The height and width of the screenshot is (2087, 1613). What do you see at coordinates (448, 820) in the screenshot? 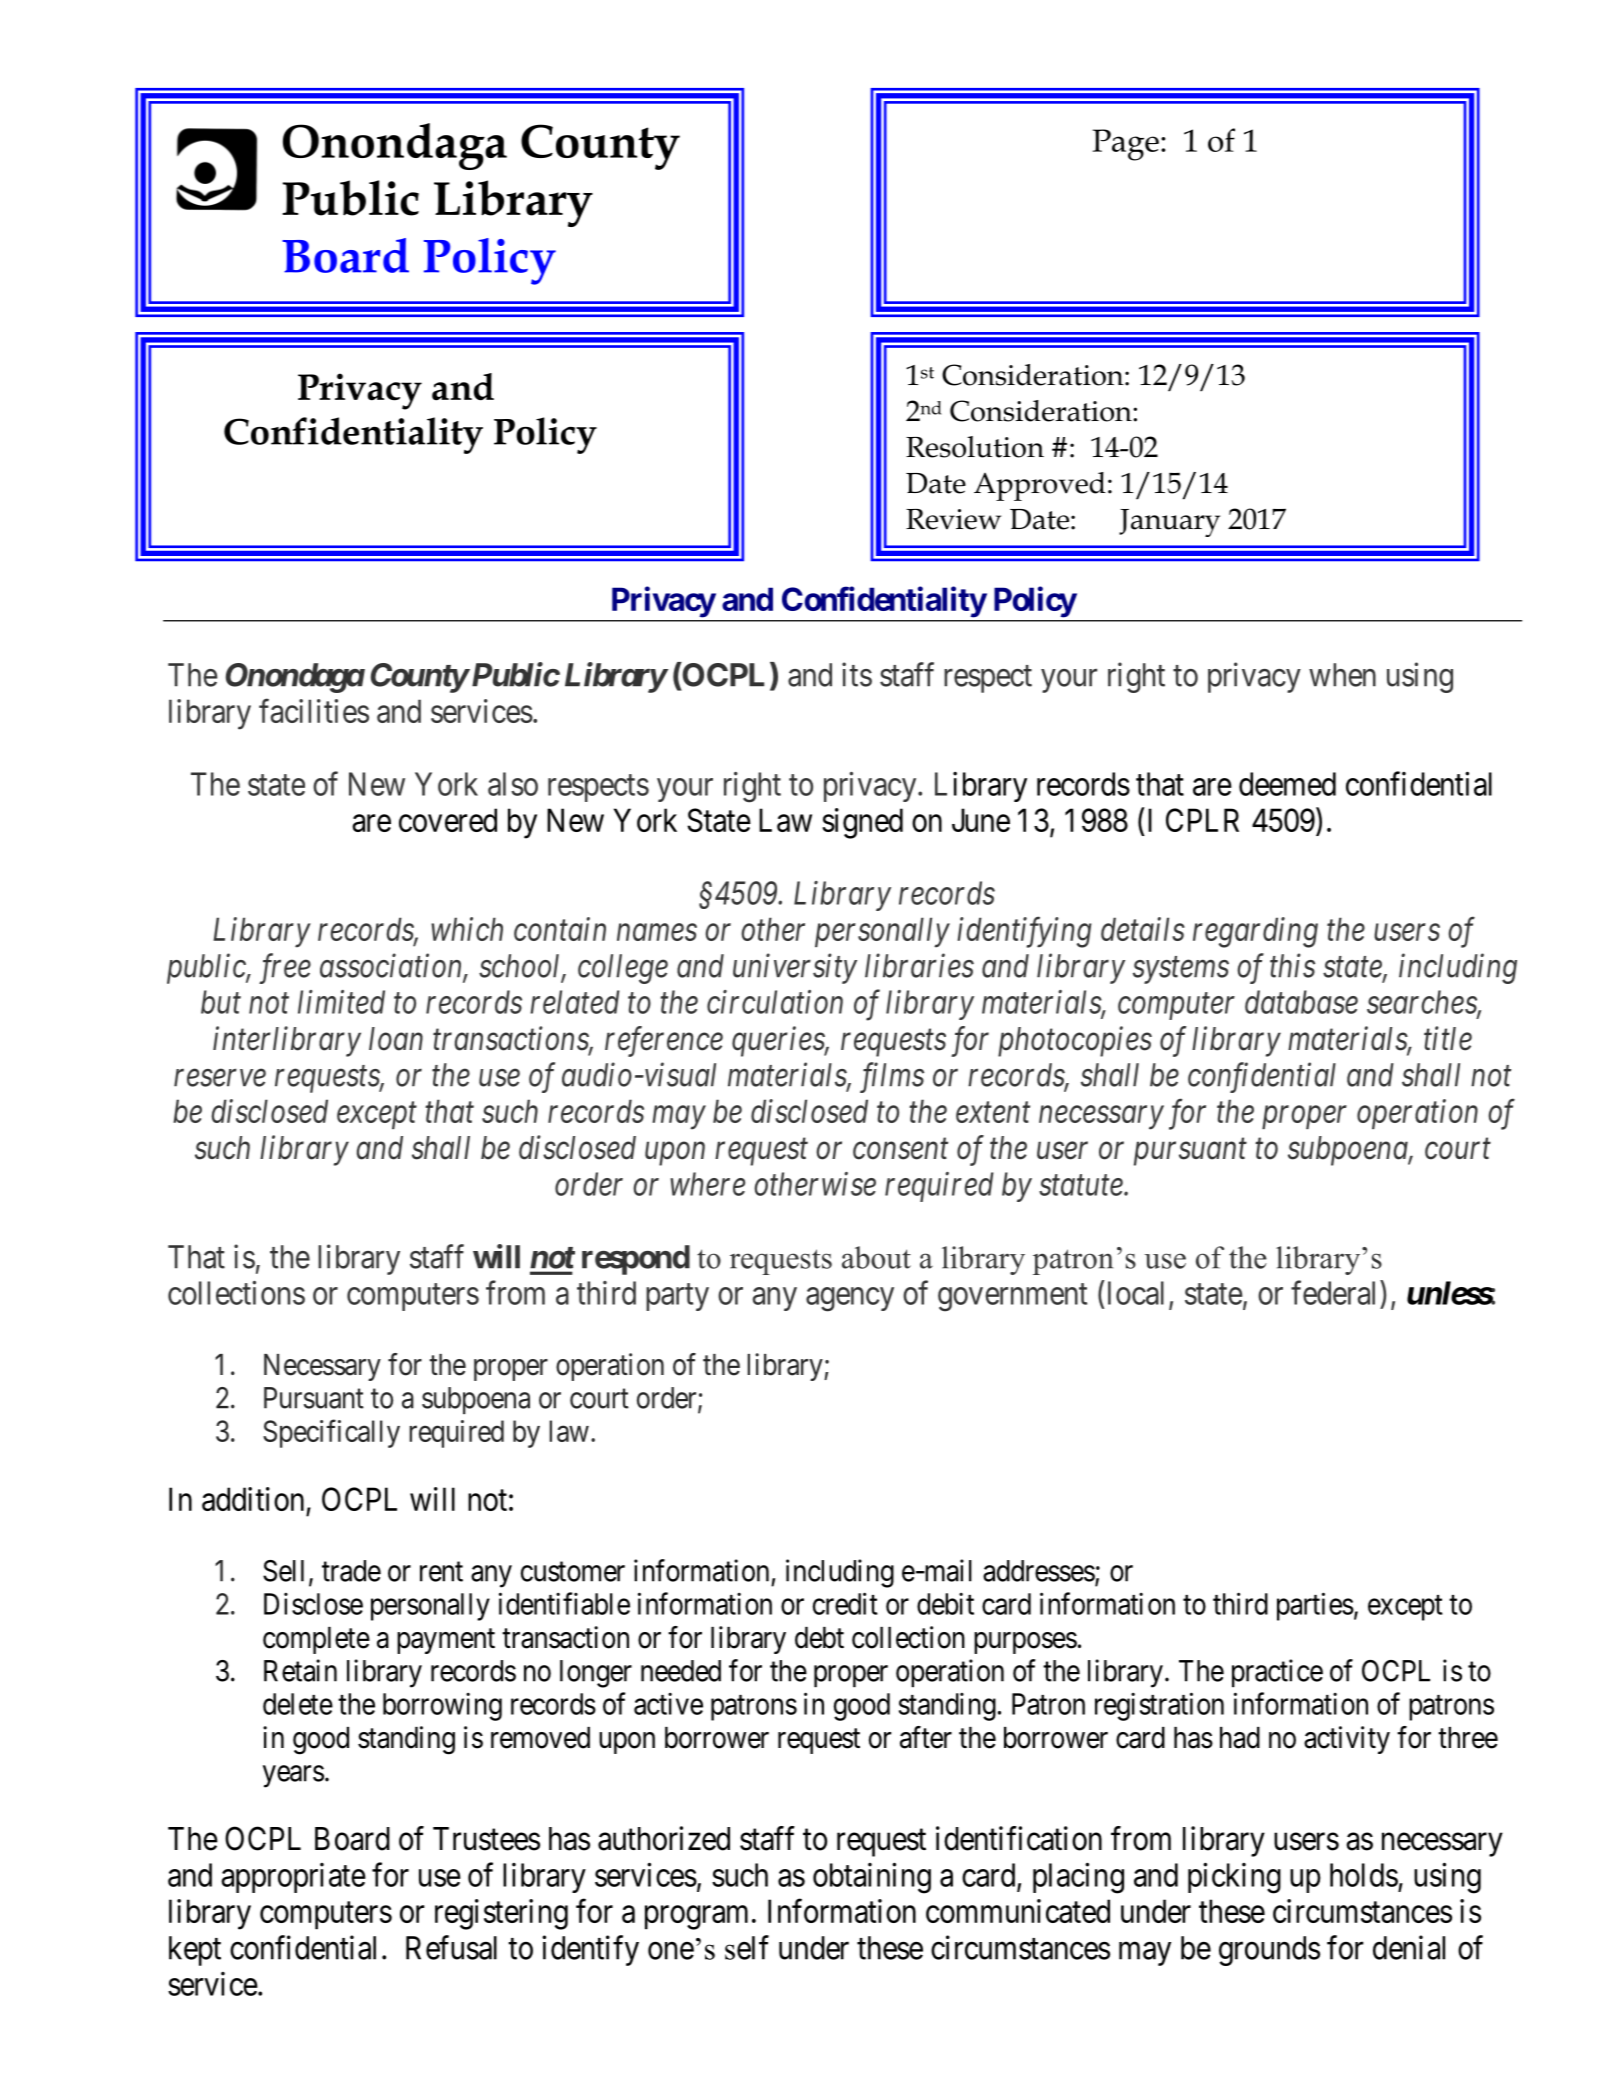
I see `covered` at bounding box center [448, 820].
